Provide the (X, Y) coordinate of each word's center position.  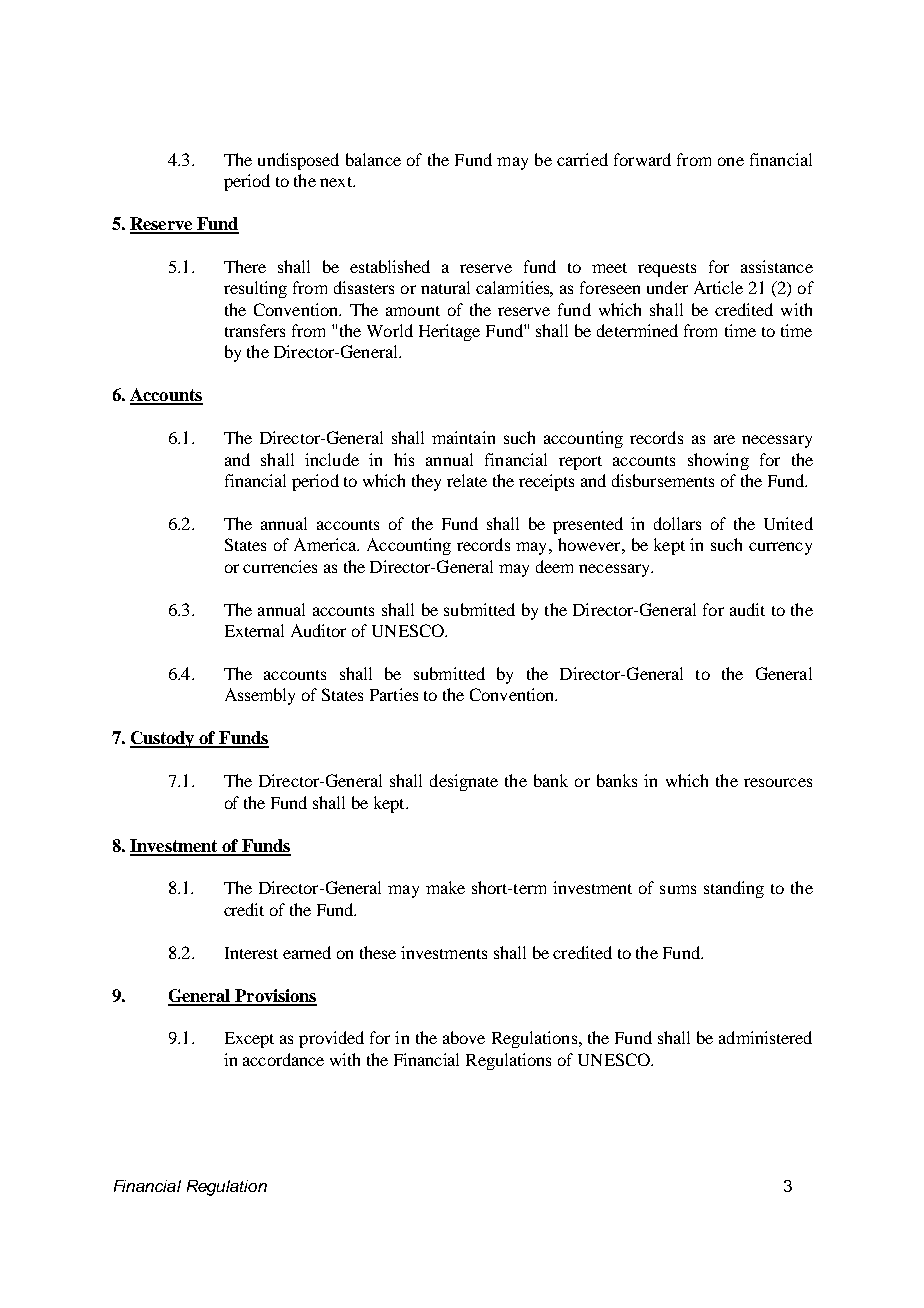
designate (464, 782)
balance (373, 159)
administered (765, 1037)
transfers (255, 330)
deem (554, 566)
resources (778, 782)
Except (249, 1040)
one (731, 161)
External (254, 630)
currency (780, 548)
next (337, 182)
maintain (463, 437)
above (464, 1037)
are (724, 439)
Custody (163, 739)
